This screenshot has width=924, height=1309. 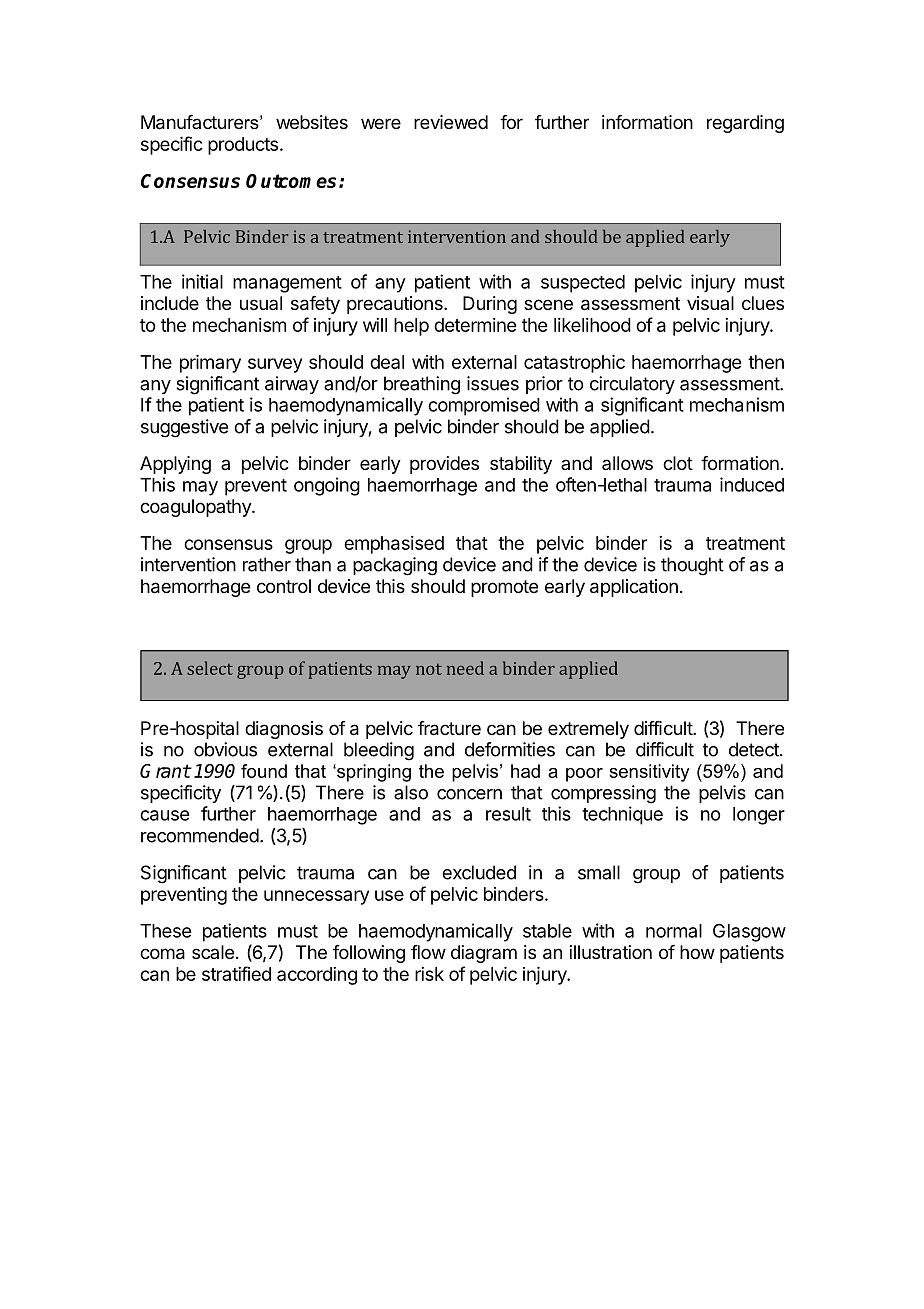 What do you see at coordinates (504, 588) in the screenshot?
I see `promote` at bounding box center [504, 588].
